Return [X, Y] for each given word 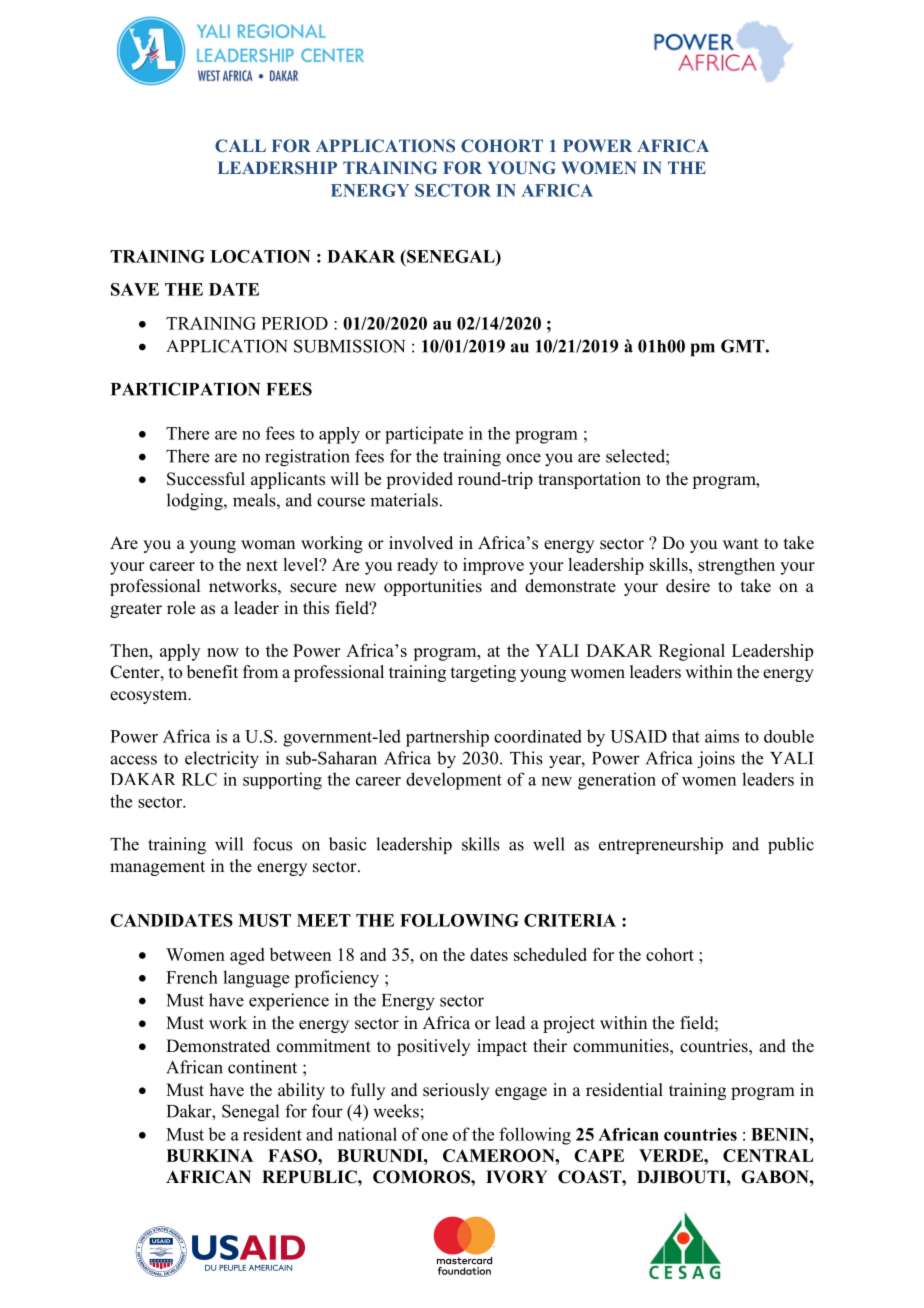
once [523, 458]
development [454, 781]
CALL [240, 145]
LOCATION [260, 256]
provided [419, 480]
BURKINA [210, 1155]
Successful [206, 479]
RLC [199, 779]
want [740, 543]
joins [716, 759]
